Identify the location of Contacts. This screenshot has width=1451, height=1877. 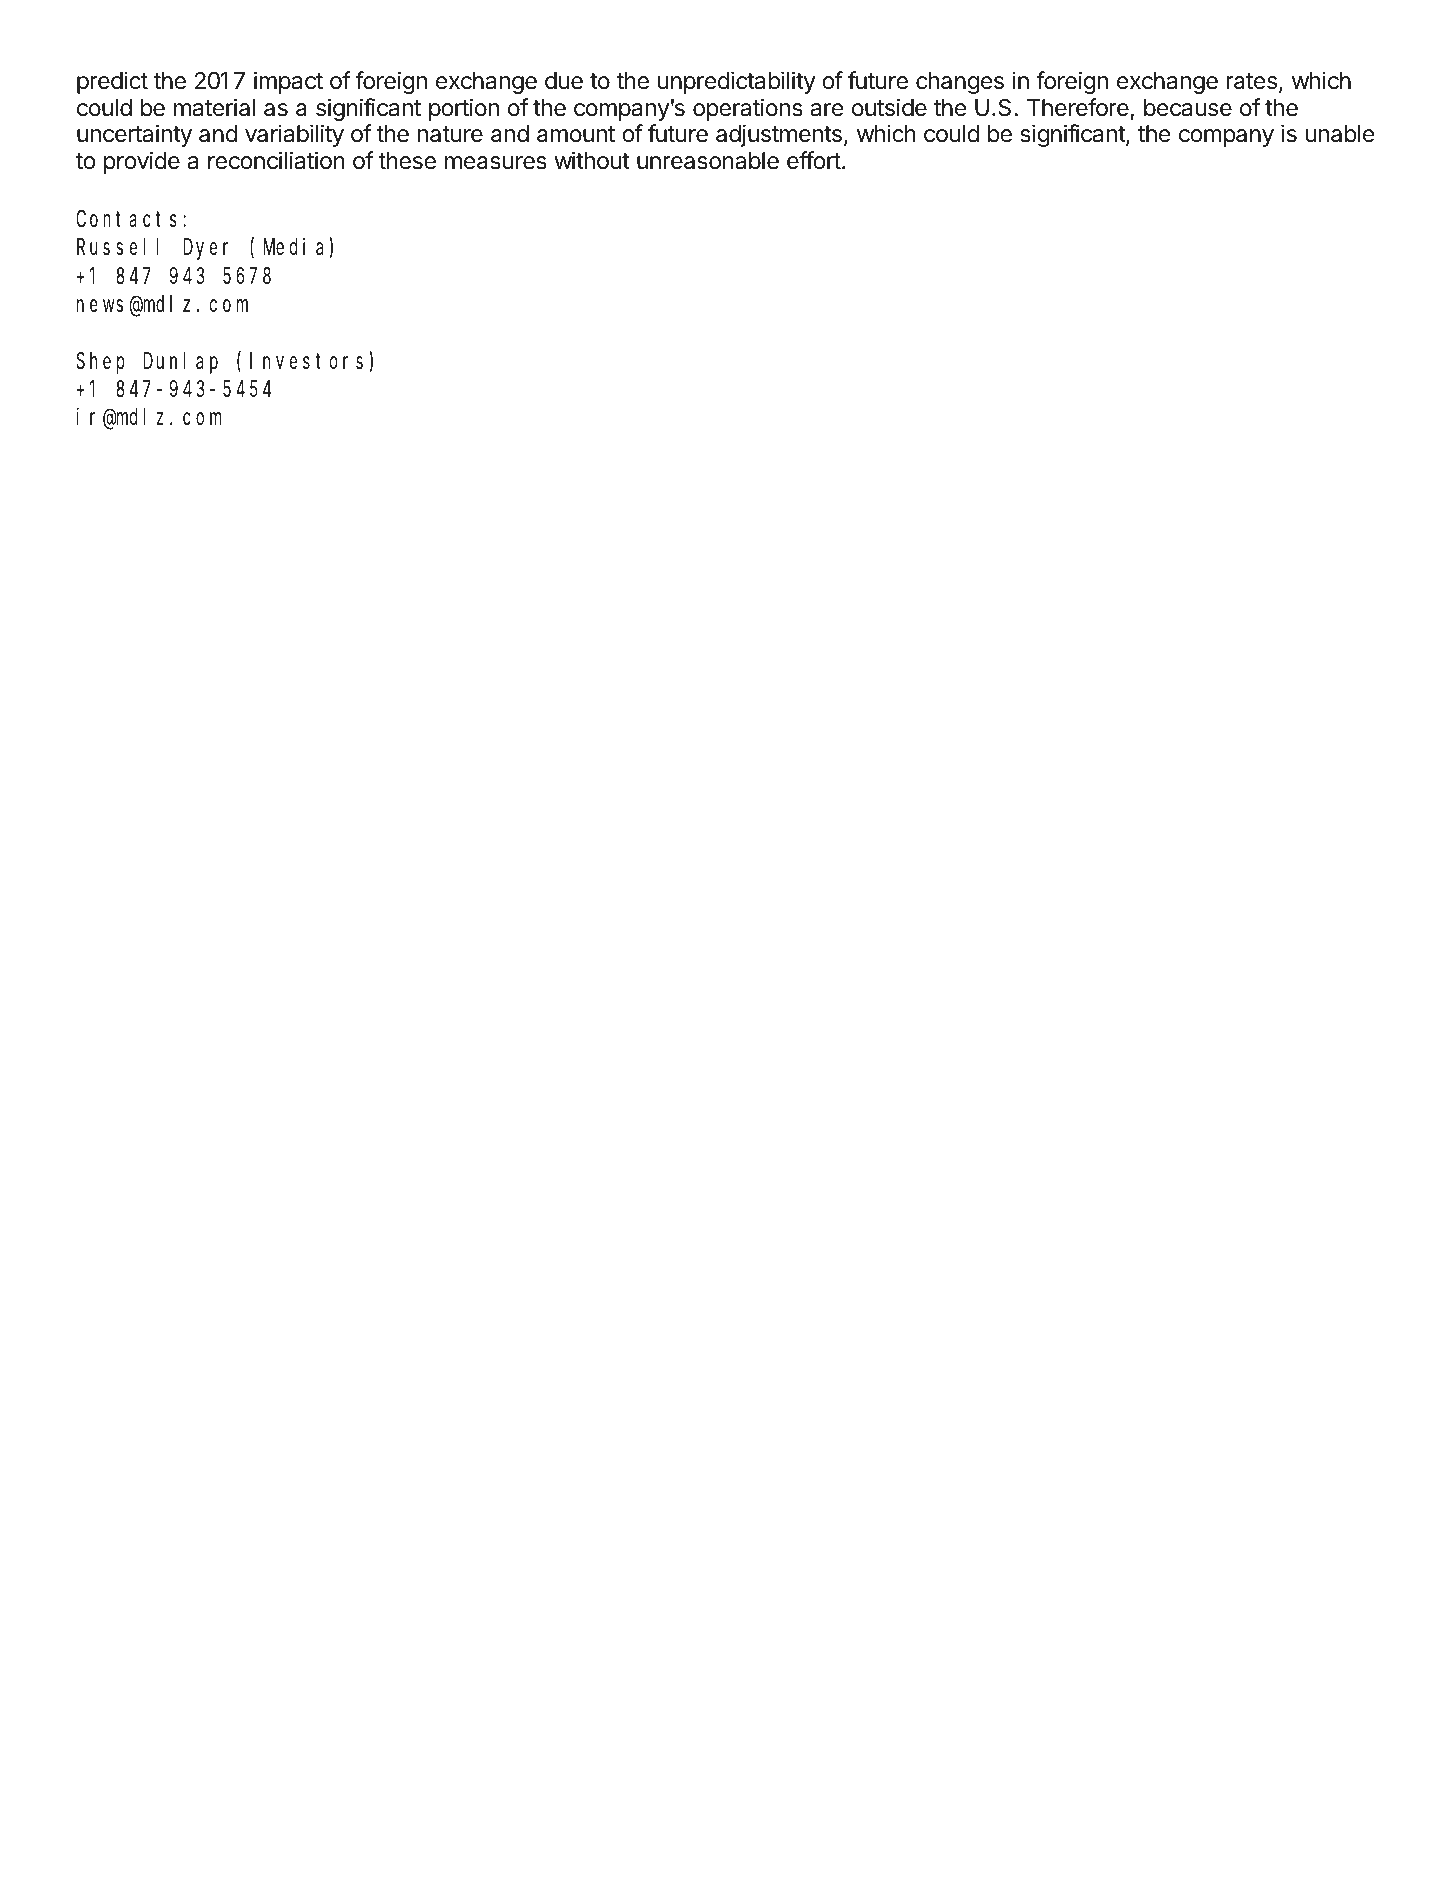
(126, 220).
